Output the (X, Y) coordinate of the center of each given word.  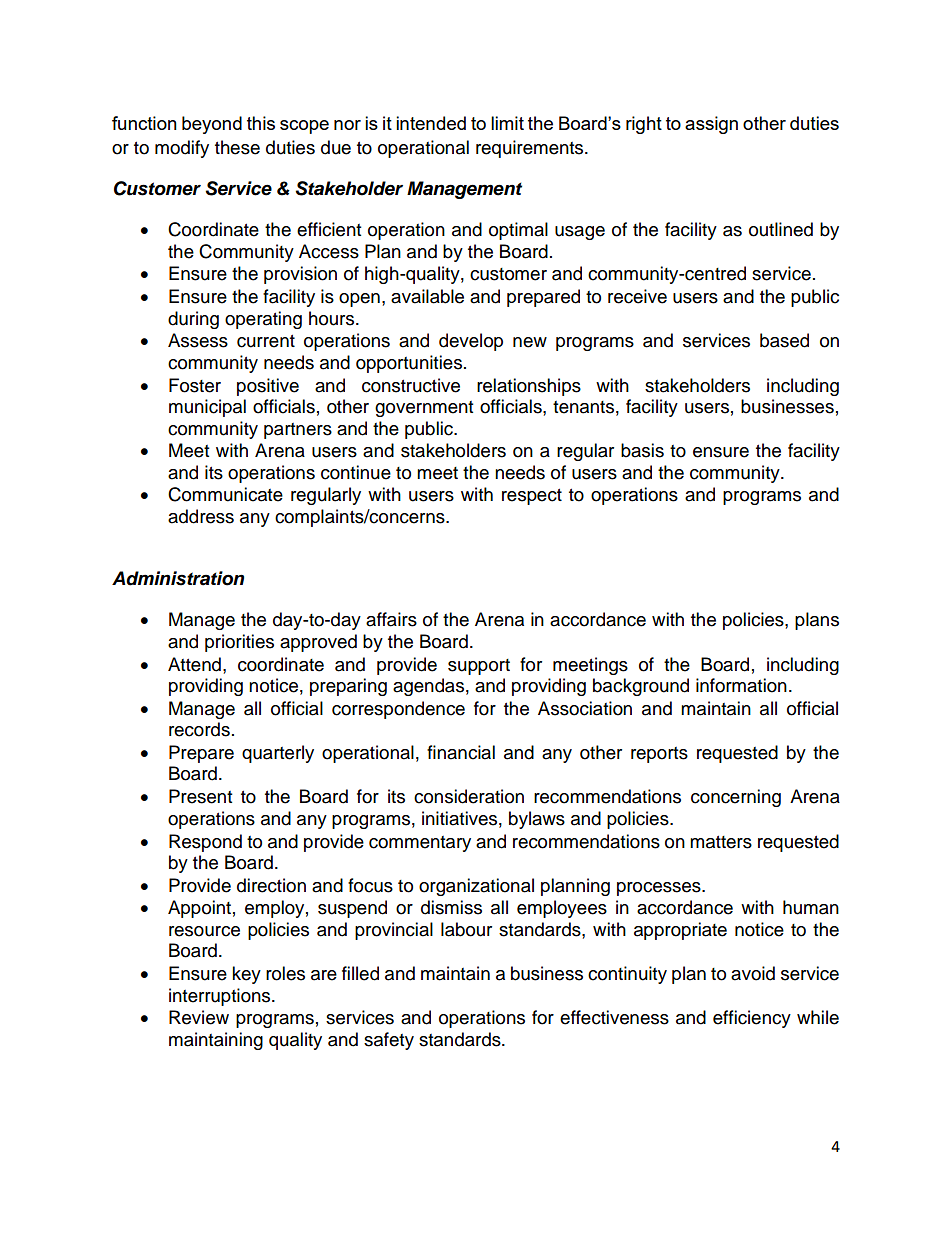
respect (532, 497)
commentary (420, 844)
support (479, 667)
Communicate (225, 494)
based (784, 340)
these (237, 147)
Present (200, 796)
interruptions (221, 997)
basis (642, 450)
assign (711, 125)
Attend (194, 664)
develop (471, 342)
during (193, 320)
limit (507, 123)
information (741, 685)
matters (721, 842)
